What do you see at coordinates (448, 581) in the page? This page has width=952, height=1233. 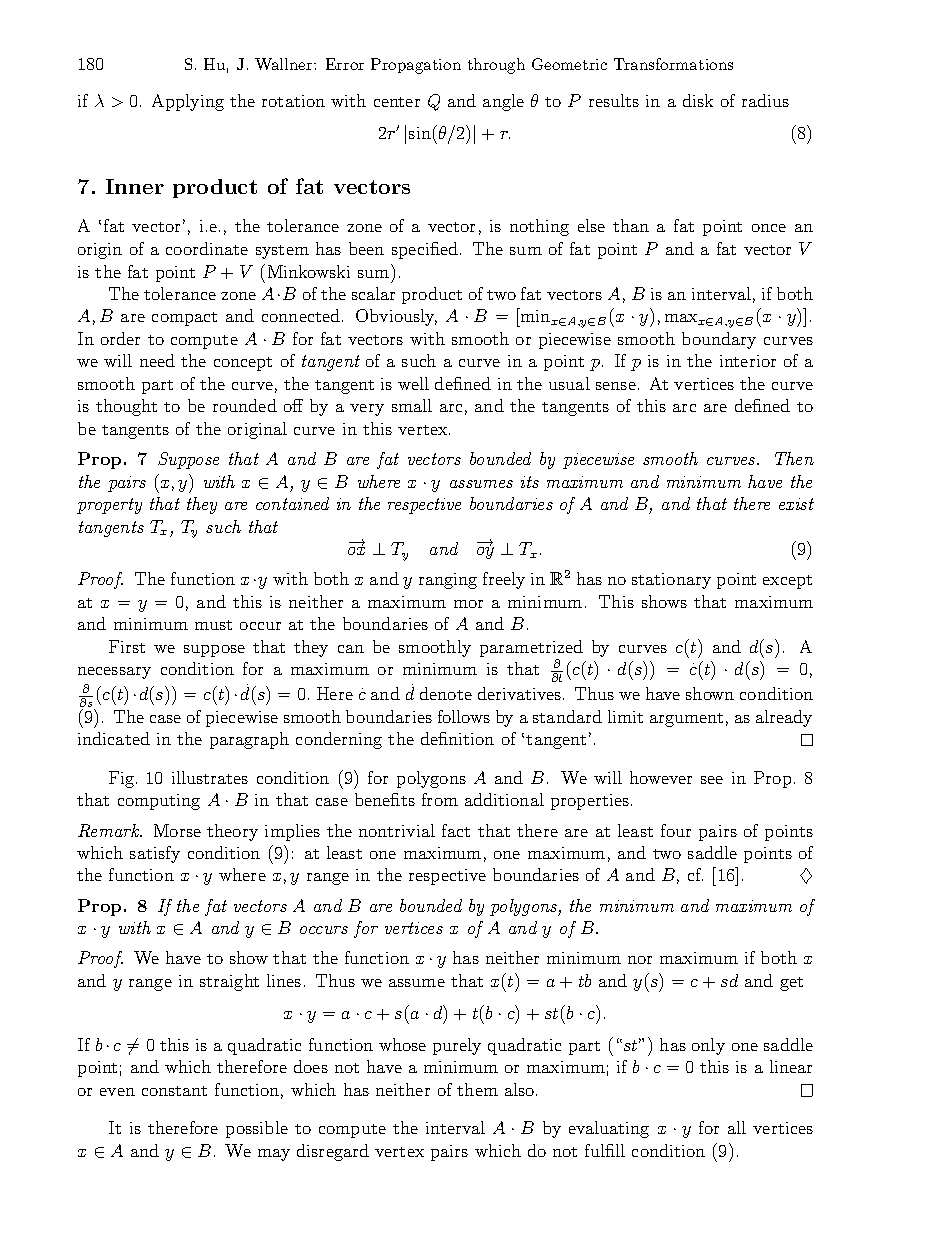 I see `ranging` at bounding box center [448, 581].
